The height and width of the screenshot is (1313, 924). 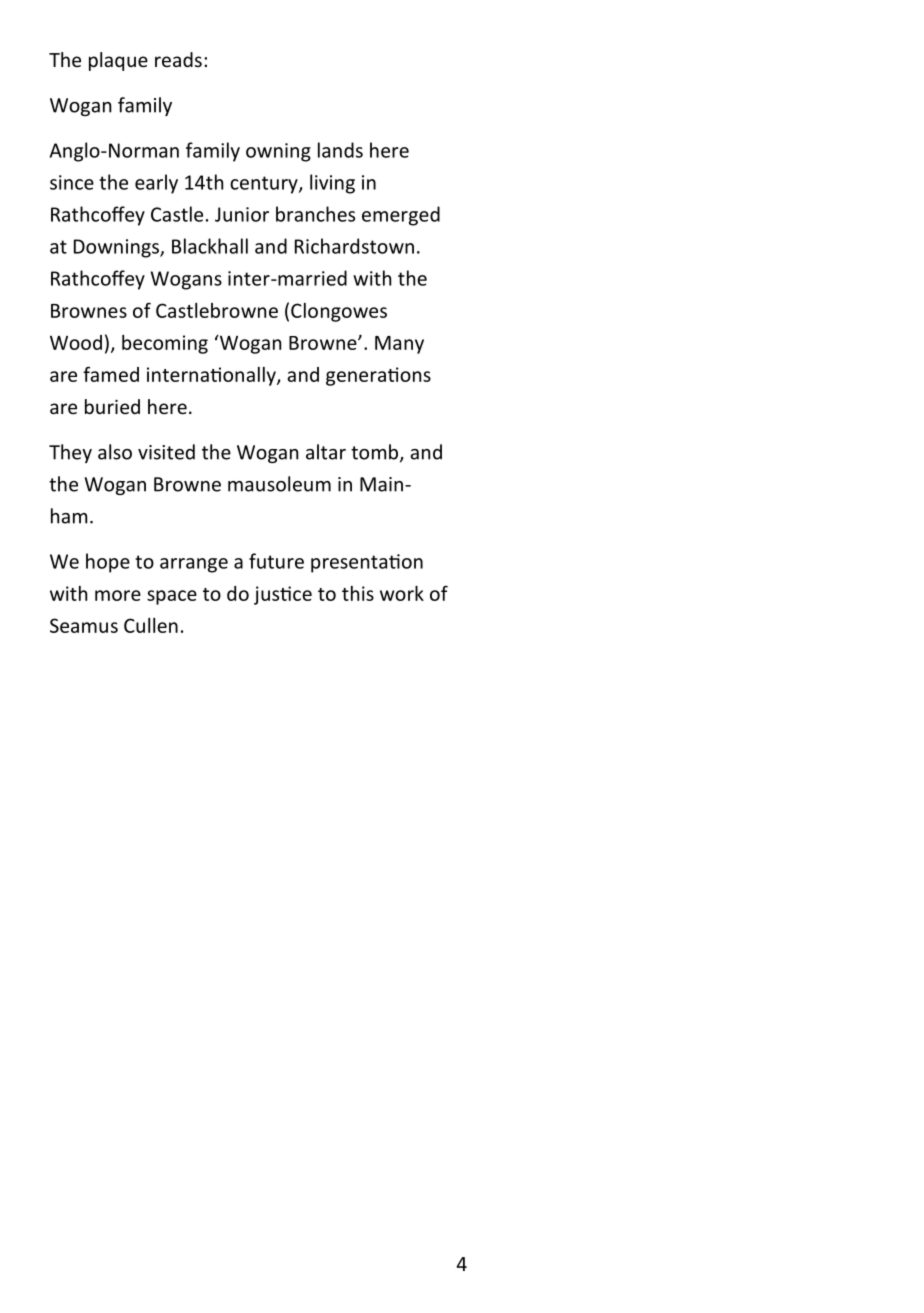 What do you see at coordinates (178, 59) in the screenshot?
I see `reads` at bounding box center [178, 59].
